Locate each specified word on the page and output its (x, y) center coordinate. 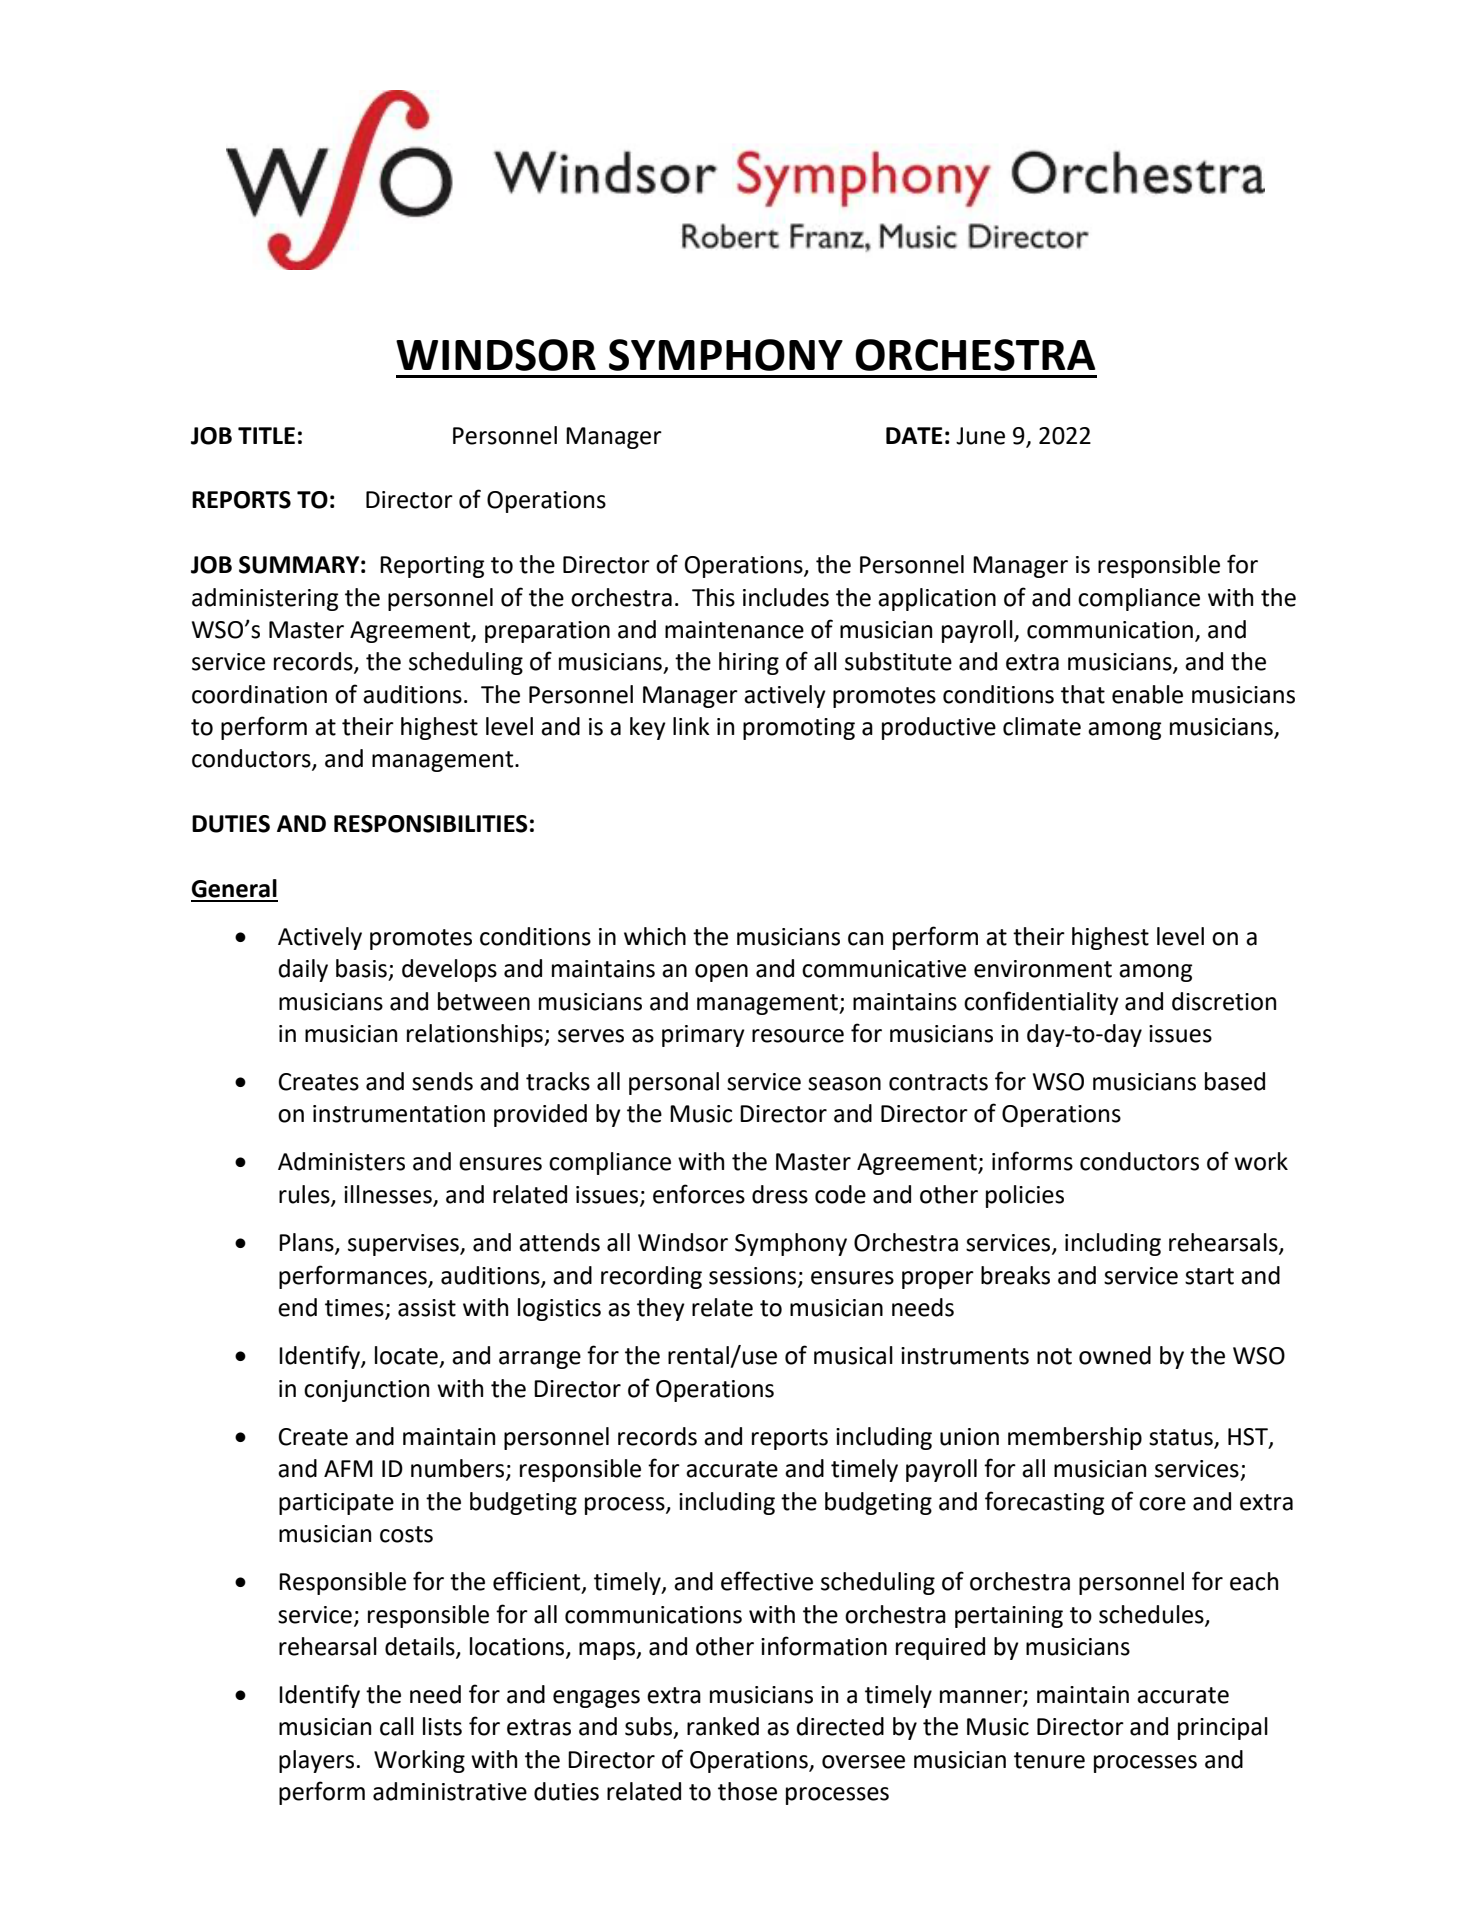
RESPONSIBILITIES (431, 824)
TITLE (266, 435)
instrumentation (399, 1114)
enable (1147, 694)
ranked (723, 1726)
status (1181, 1437)
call (397, 1726)
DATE (914, 435)
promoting (799, 729)
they (661, 1309)
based (1235, 1081)
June (980, 436)
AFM (348, 1468)
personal (674, 1083)
